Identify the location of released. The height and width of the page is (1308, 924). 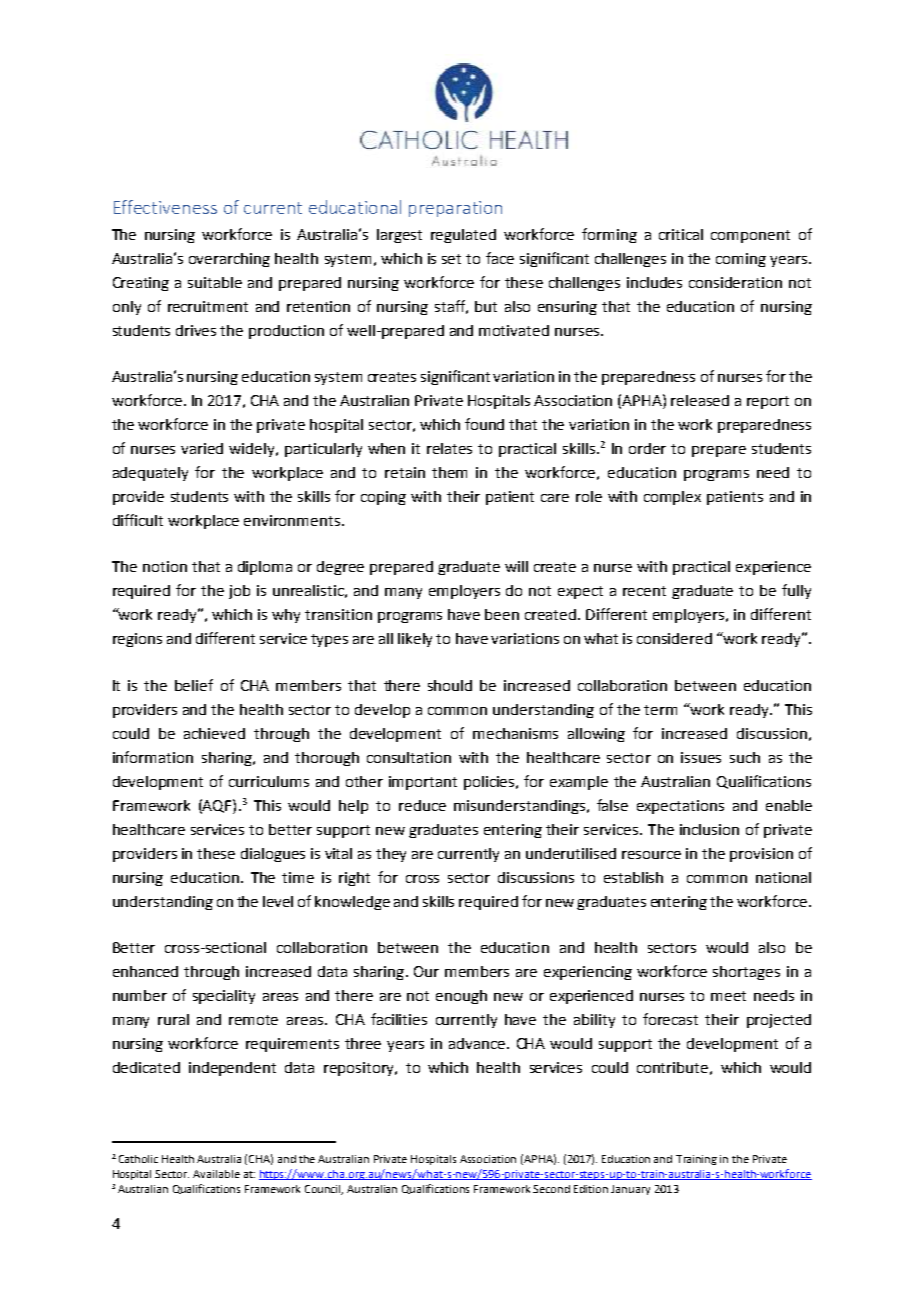
(700, 400).
